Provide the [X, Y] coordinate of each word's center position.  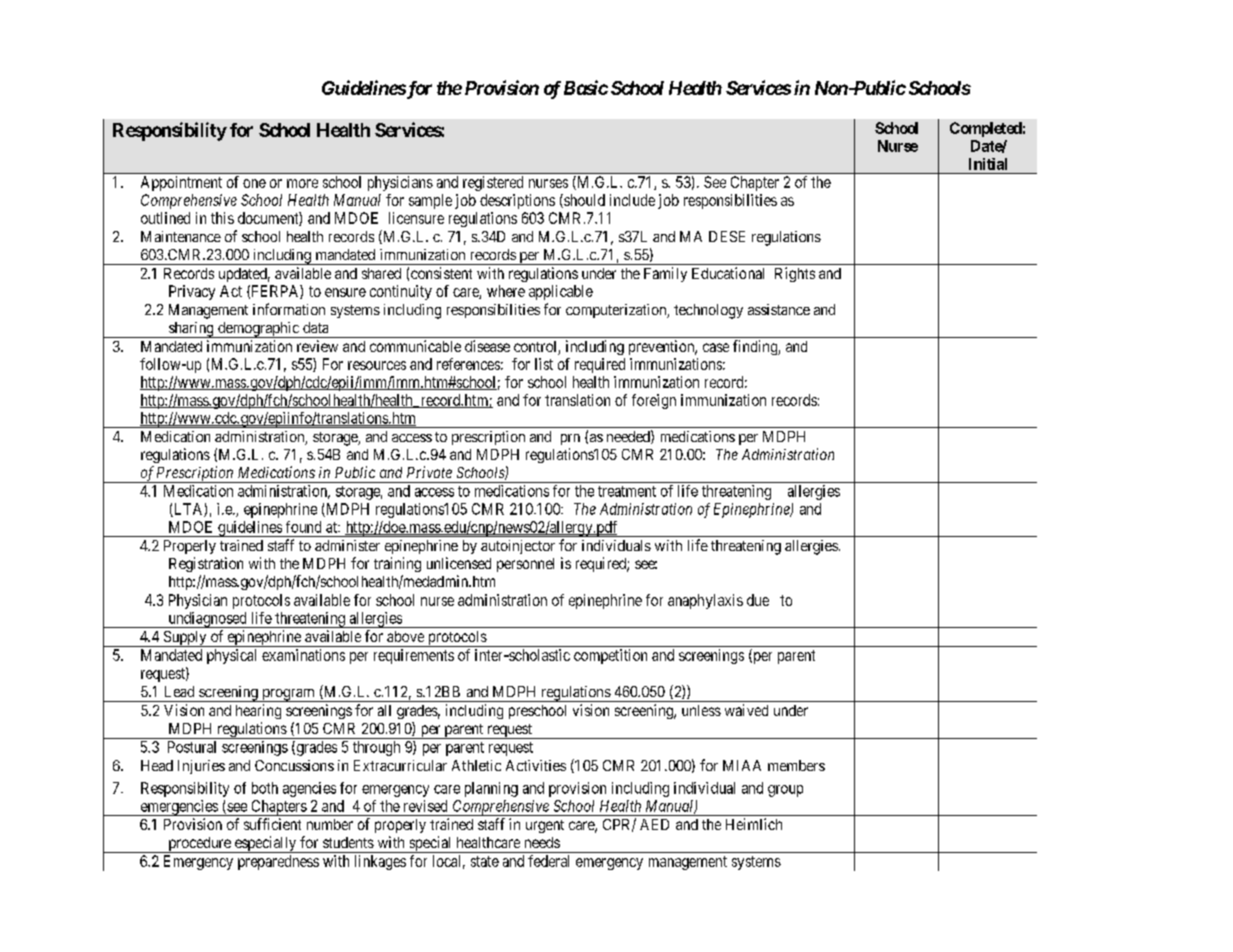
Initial [988, 164]
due [758, 600]
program [288, 695]
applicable [561, 292]
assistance [779, 309]
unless [701, 710]
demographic [258, 330]
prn [570, 439]
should [583, 201]
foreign [654, 401]
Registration [206, 564]
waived [746, 710]
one [254, 183]
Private [429, 472]
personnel [525, 565]
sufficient [272, 824]
